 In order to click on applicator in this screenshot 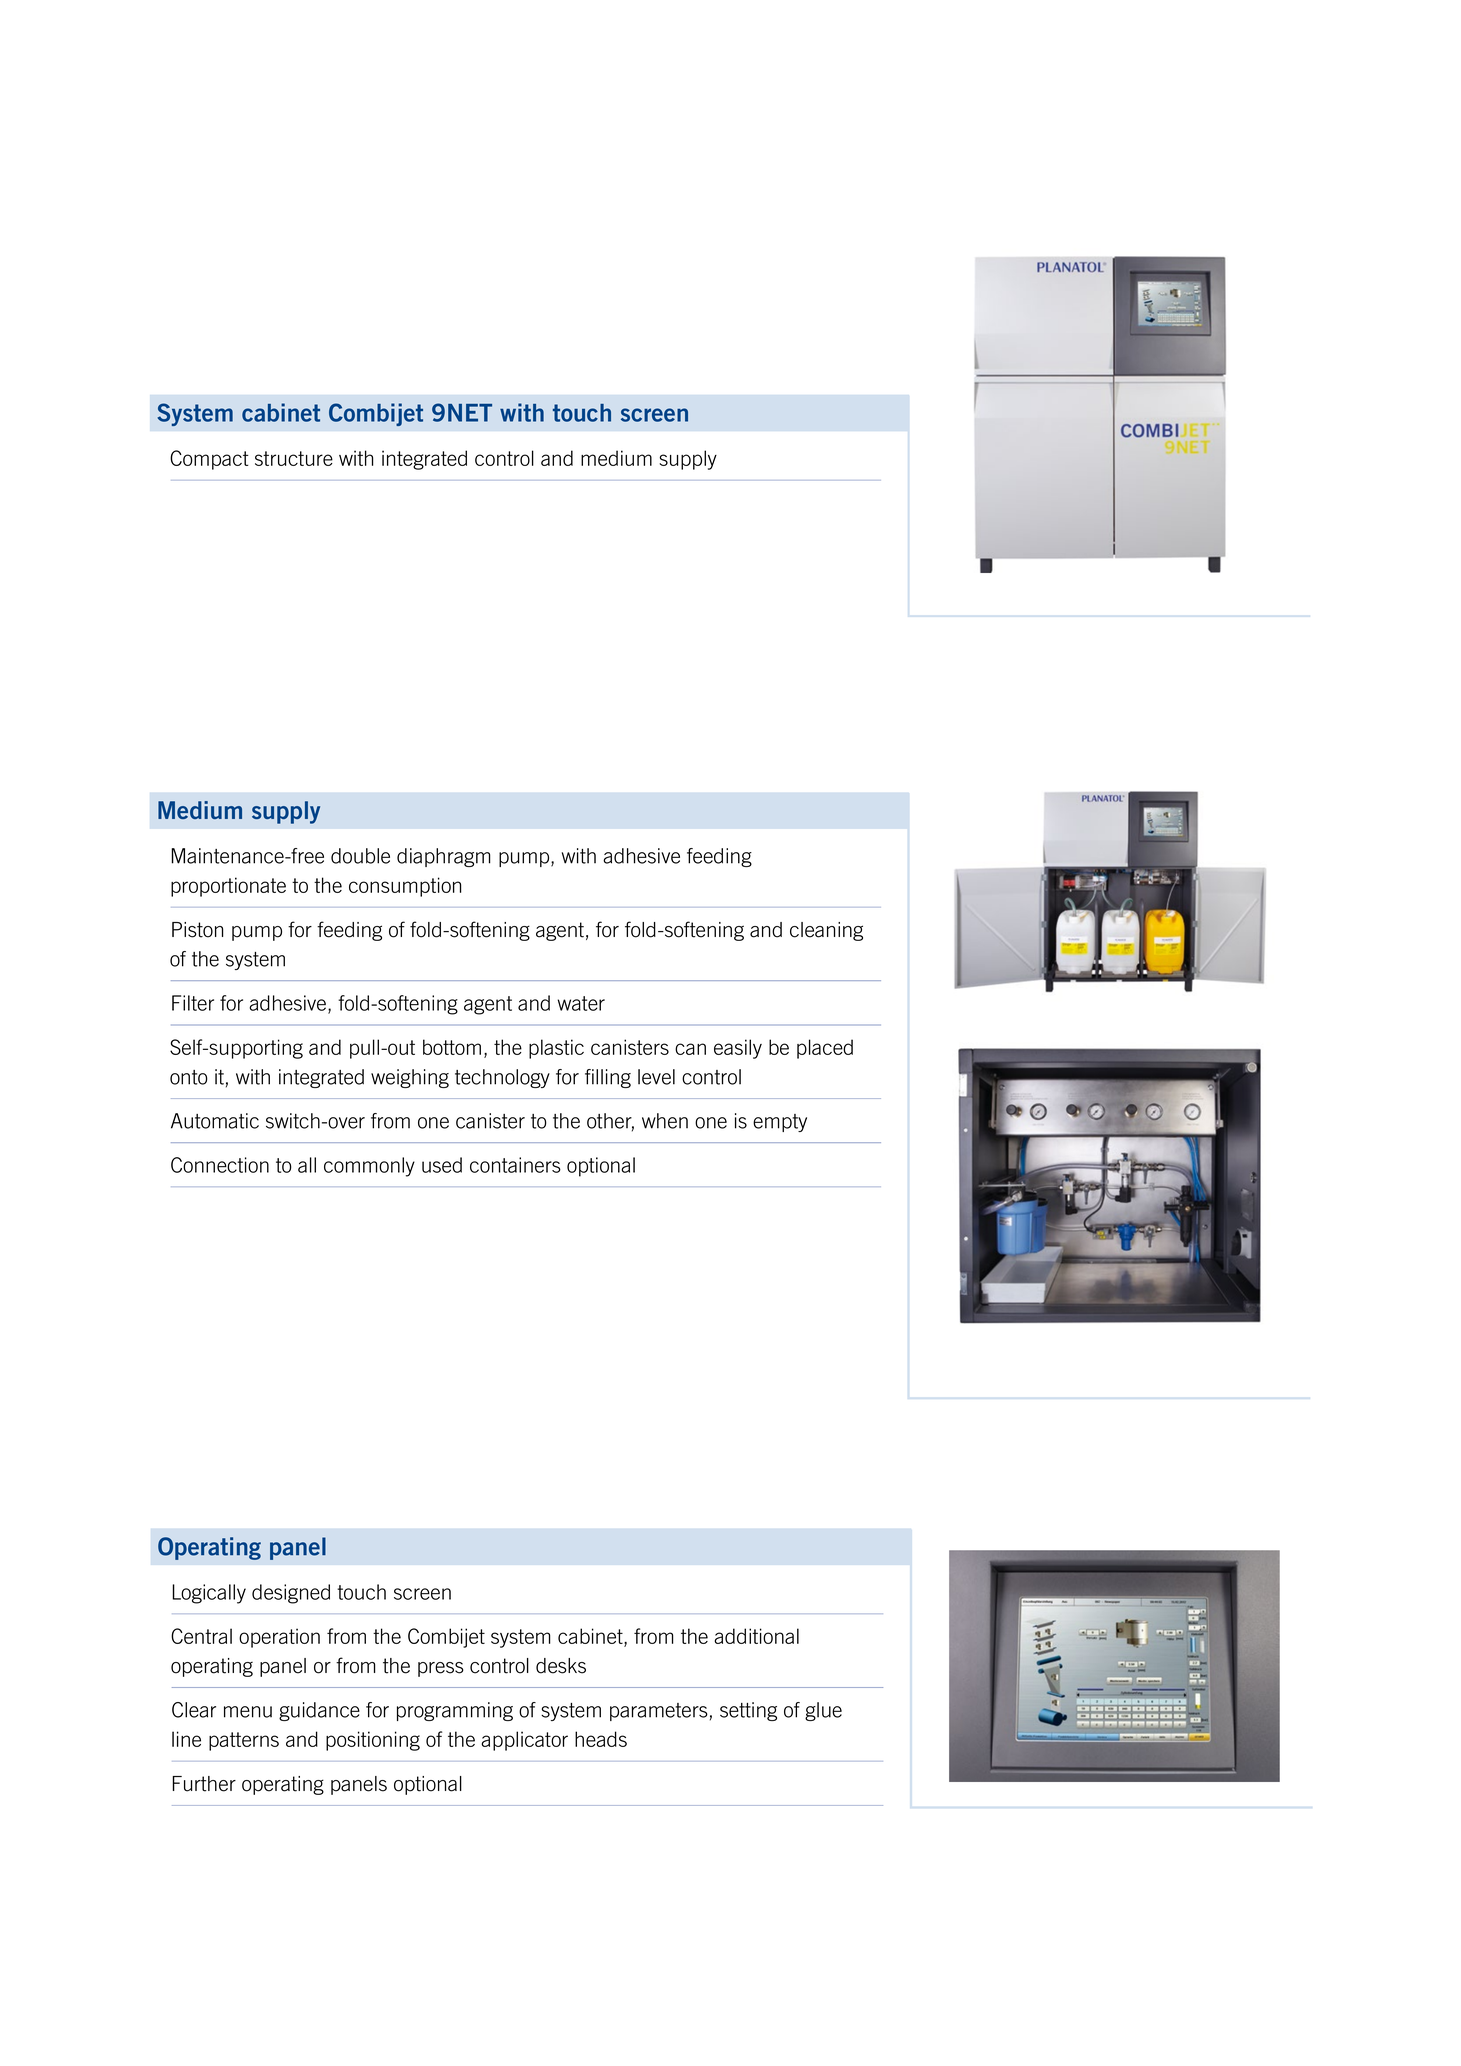, I will do `click(524, 1741)`.
